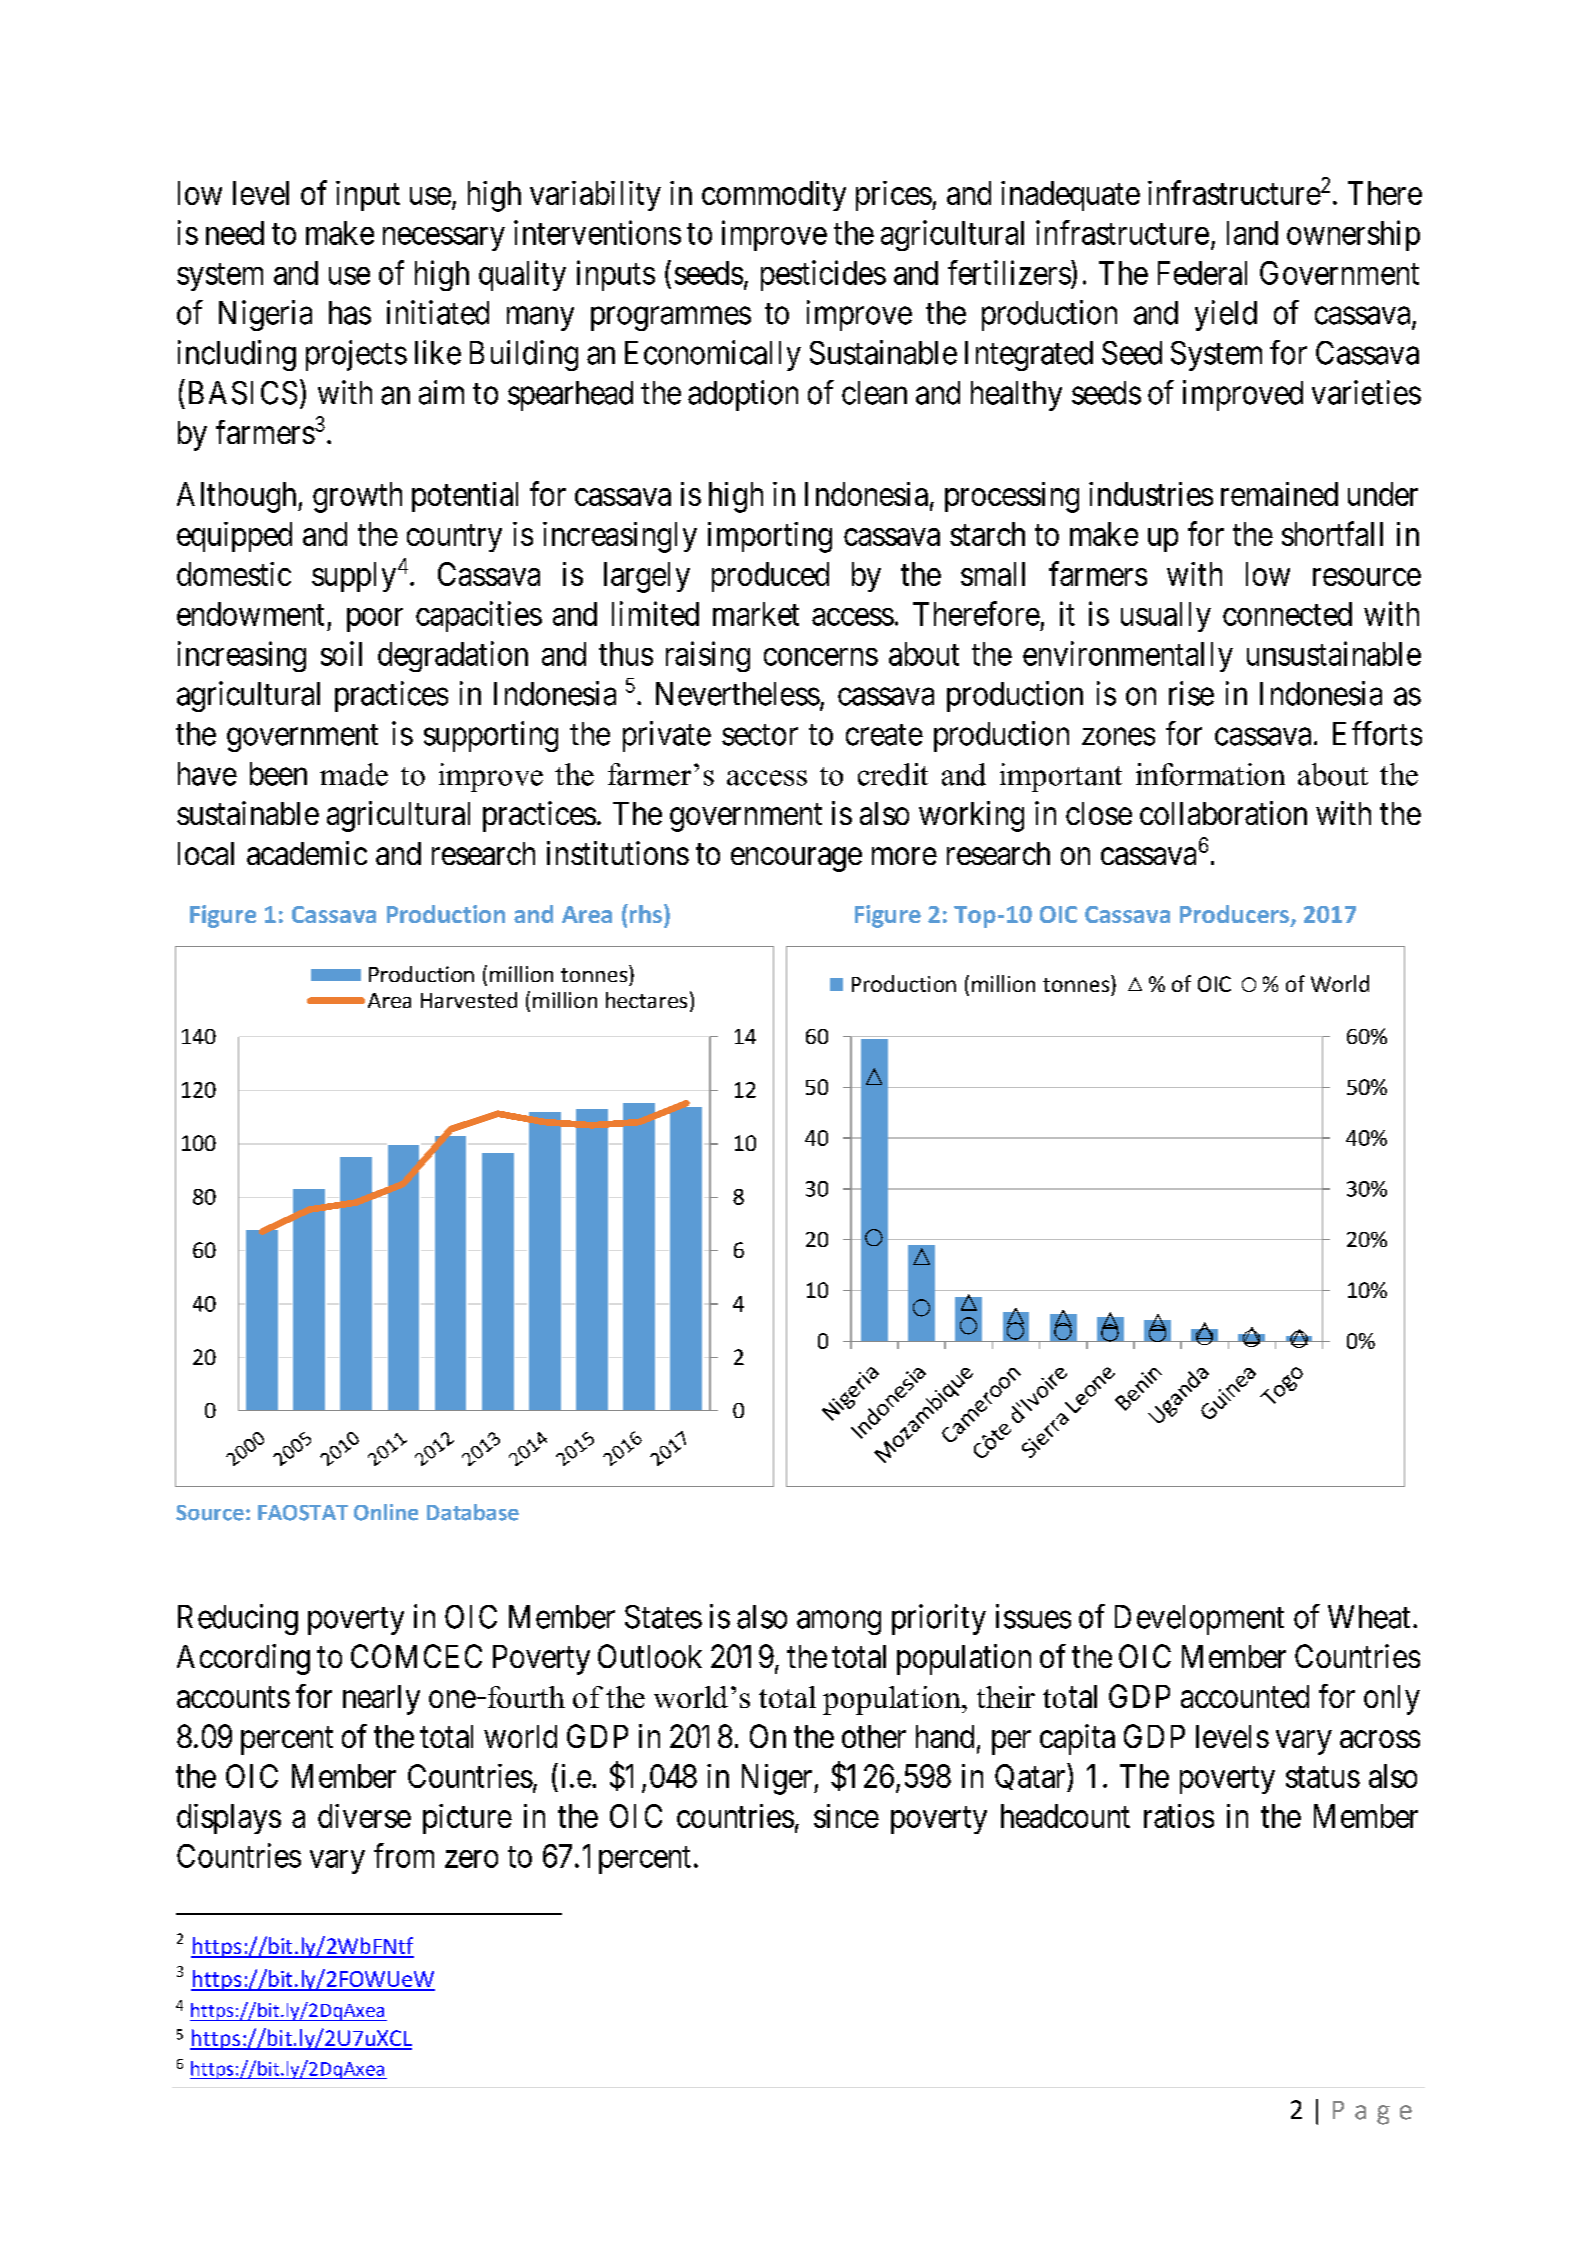 Image resolution: width=1596 pixels, height=2257 pixels. I want to click on diverse, so click(364, 1816).
